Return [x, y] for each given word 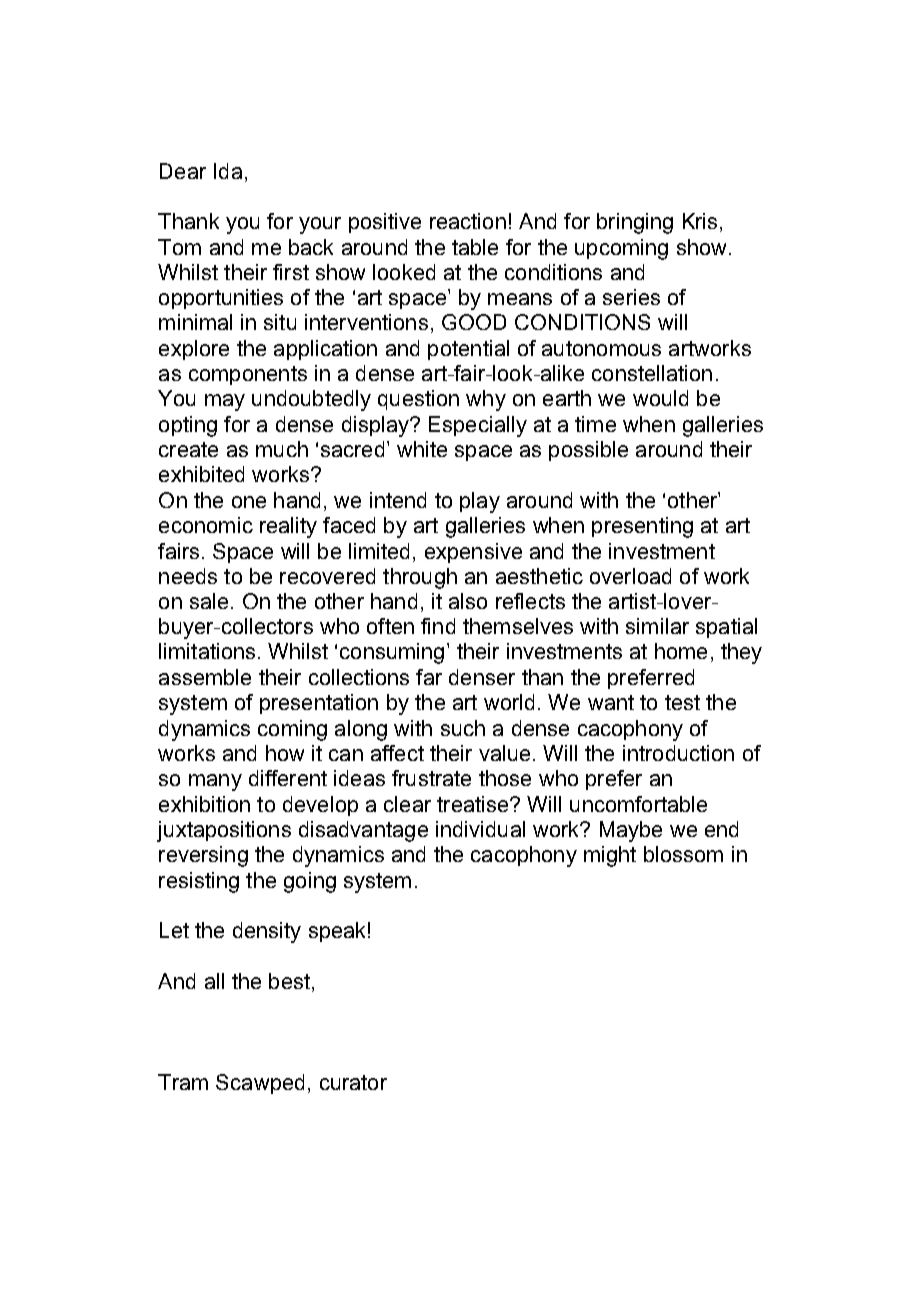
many [215, 782]
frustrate [431, 778]
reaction [468, 221]
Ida [228, 171]
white [422, 449]
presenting [642, 527]
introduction [678, 753]
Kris [700, 221]
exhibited [201, 474]
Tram [183, 1082]
